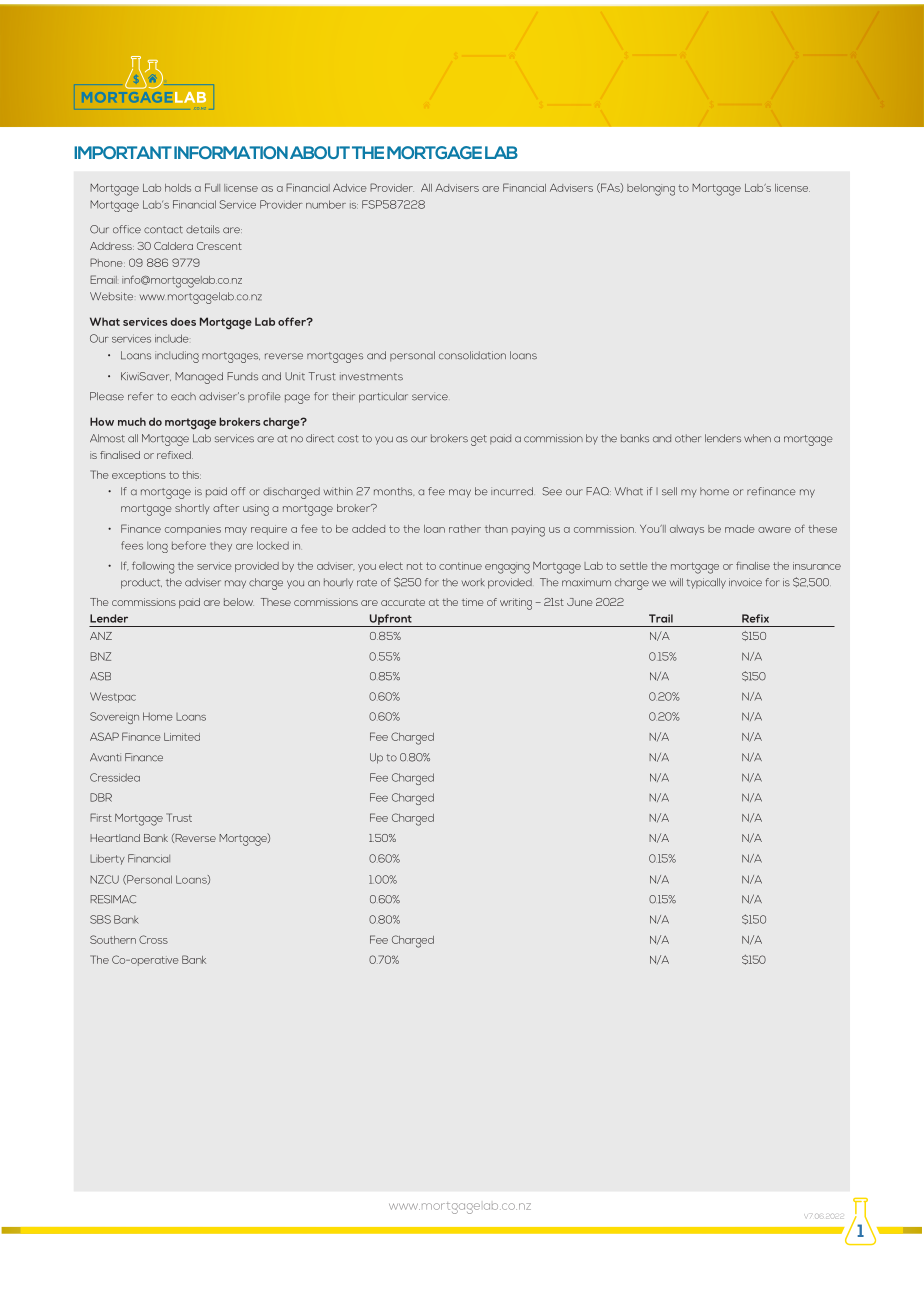 The width and height of the screenshot is (924, 1290). What do you see at coordinates (153, 939) in the screenshot?
I see `Cross` at bounding box center [153, 939].
